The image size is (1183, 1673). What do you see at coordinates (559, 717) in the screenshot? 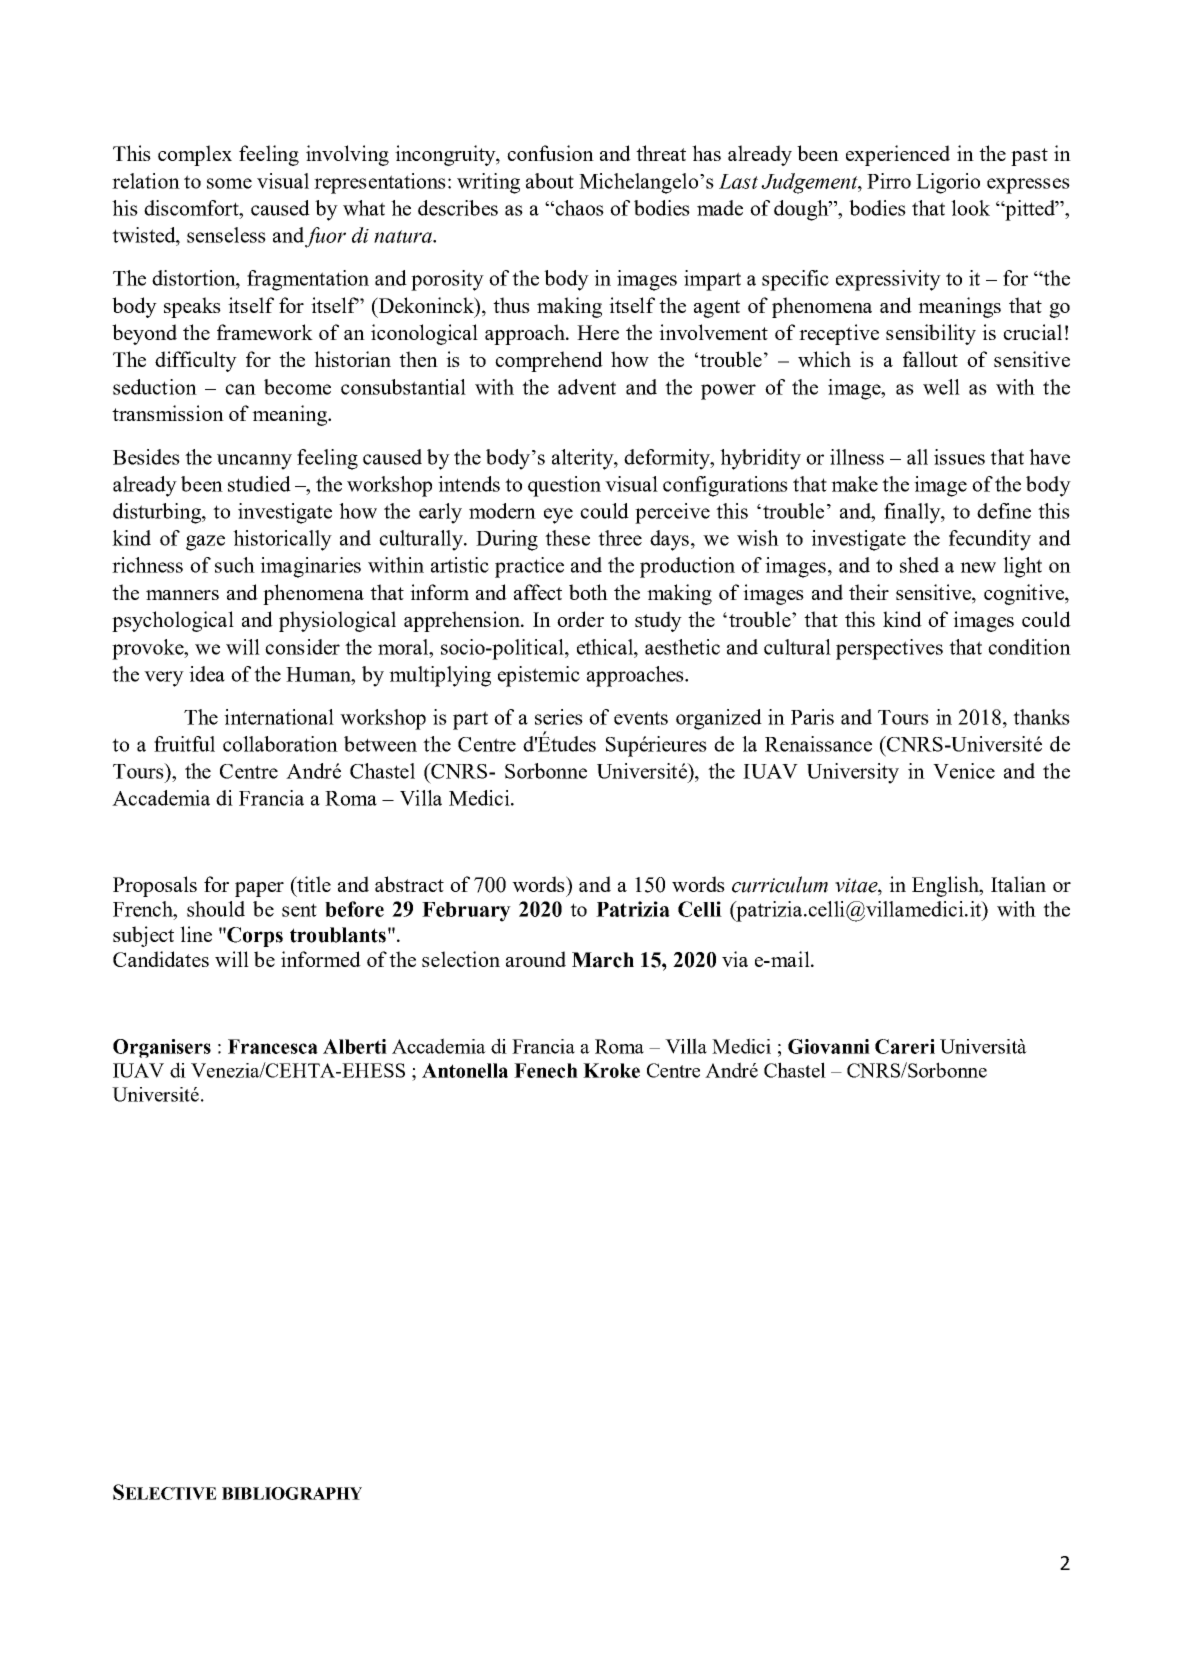
I see `series` at bounding box center [559, 717].
